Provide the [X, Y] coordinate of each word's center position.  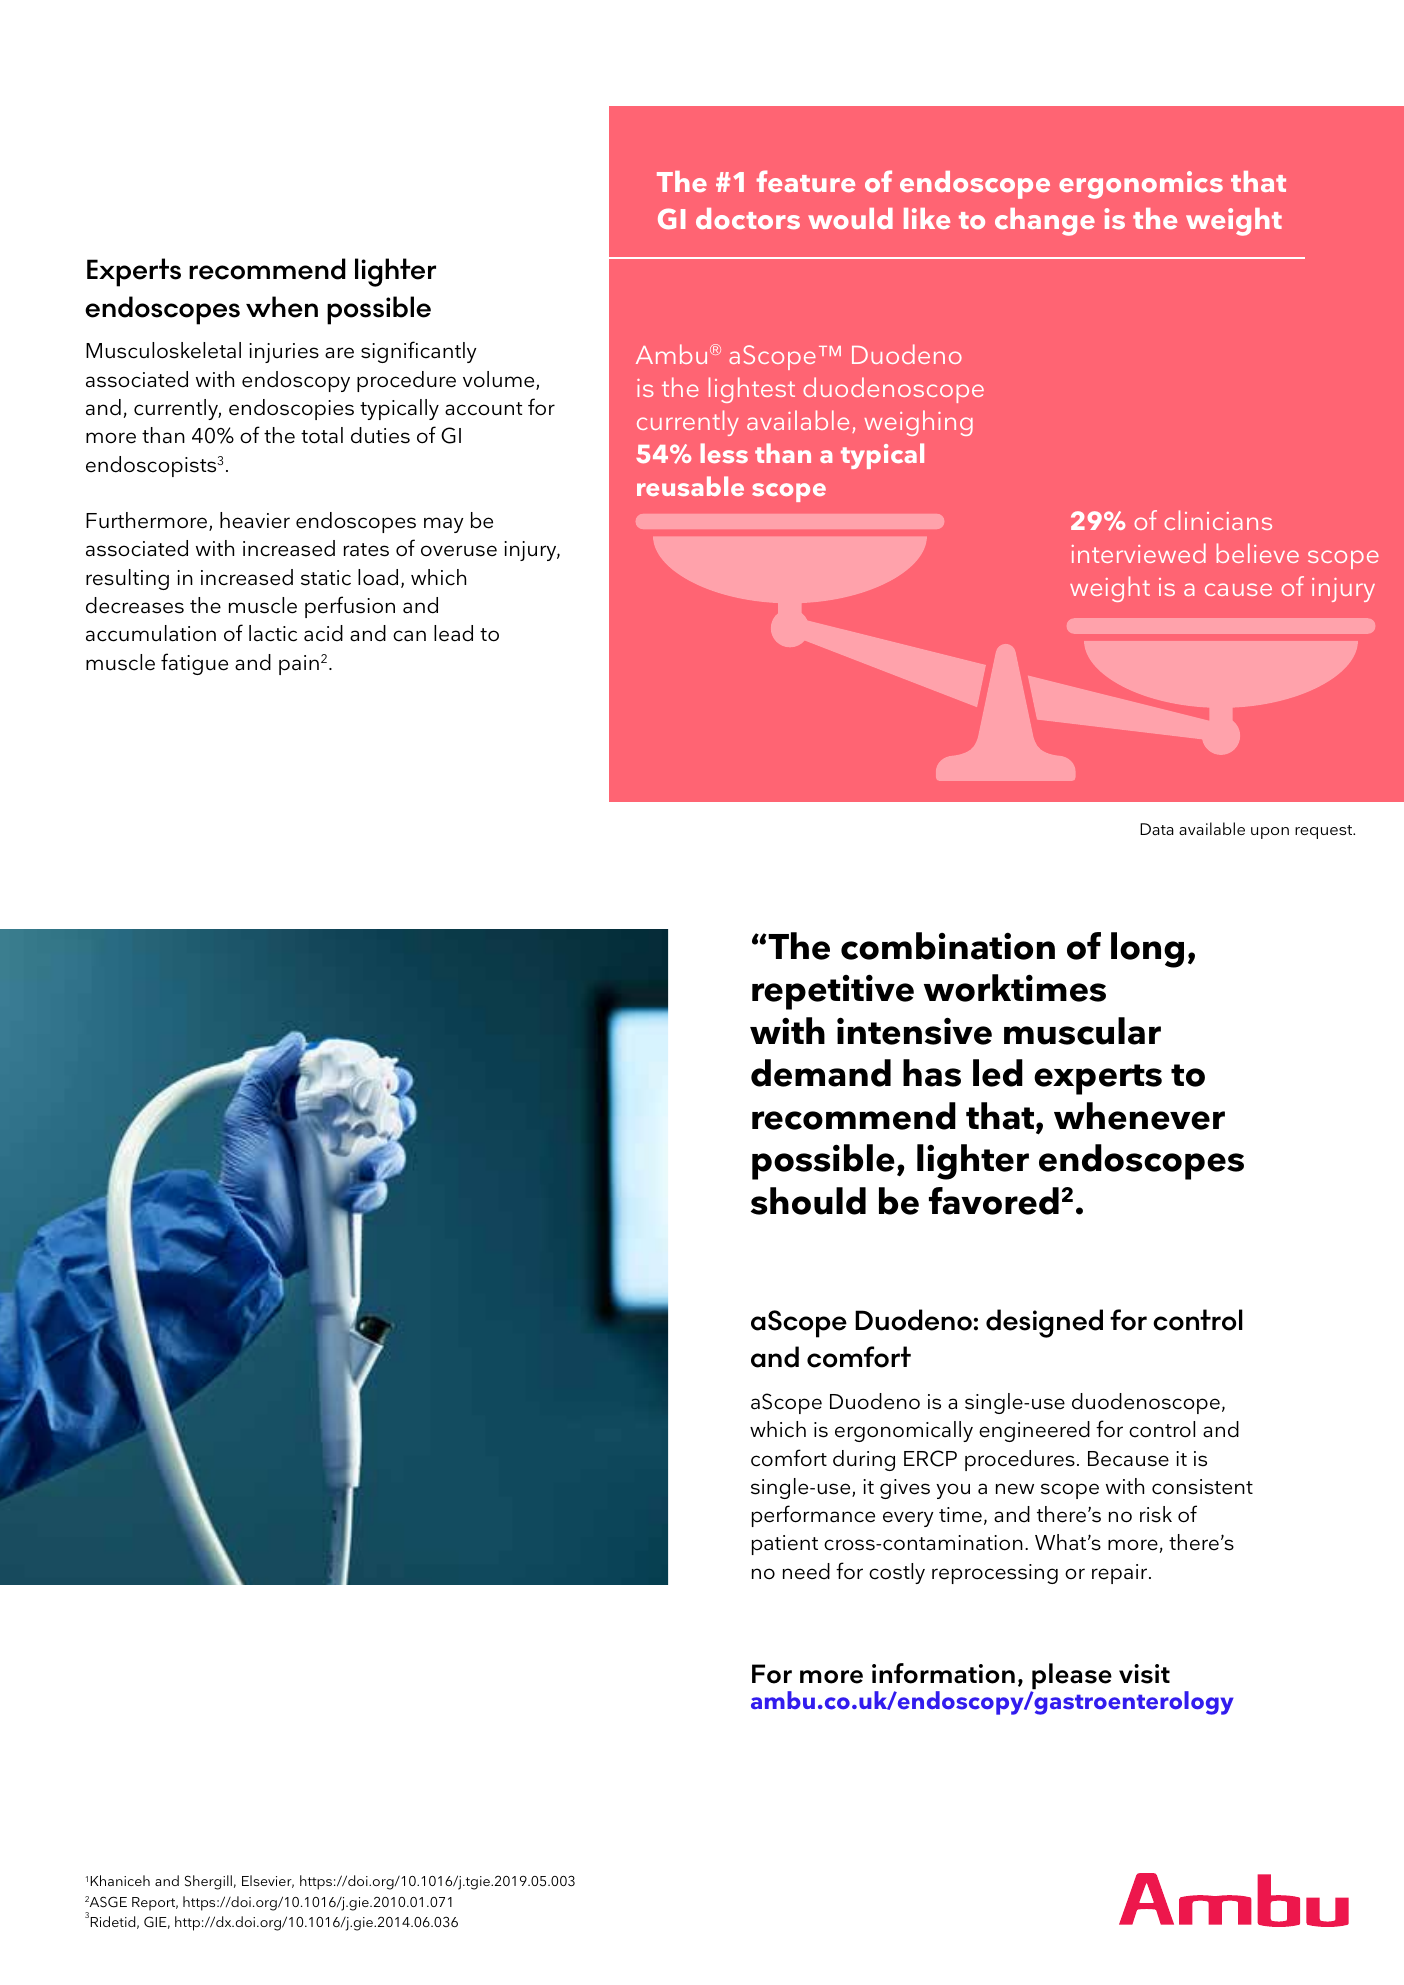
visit [1144, 1674]
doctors [748, 218]
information [943, 1673]
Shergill [208, 1882]
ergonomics [1141, 185]
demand [821, 1073]
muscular [1082, 1031]
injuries [284, 353]
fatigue [194, 664]
